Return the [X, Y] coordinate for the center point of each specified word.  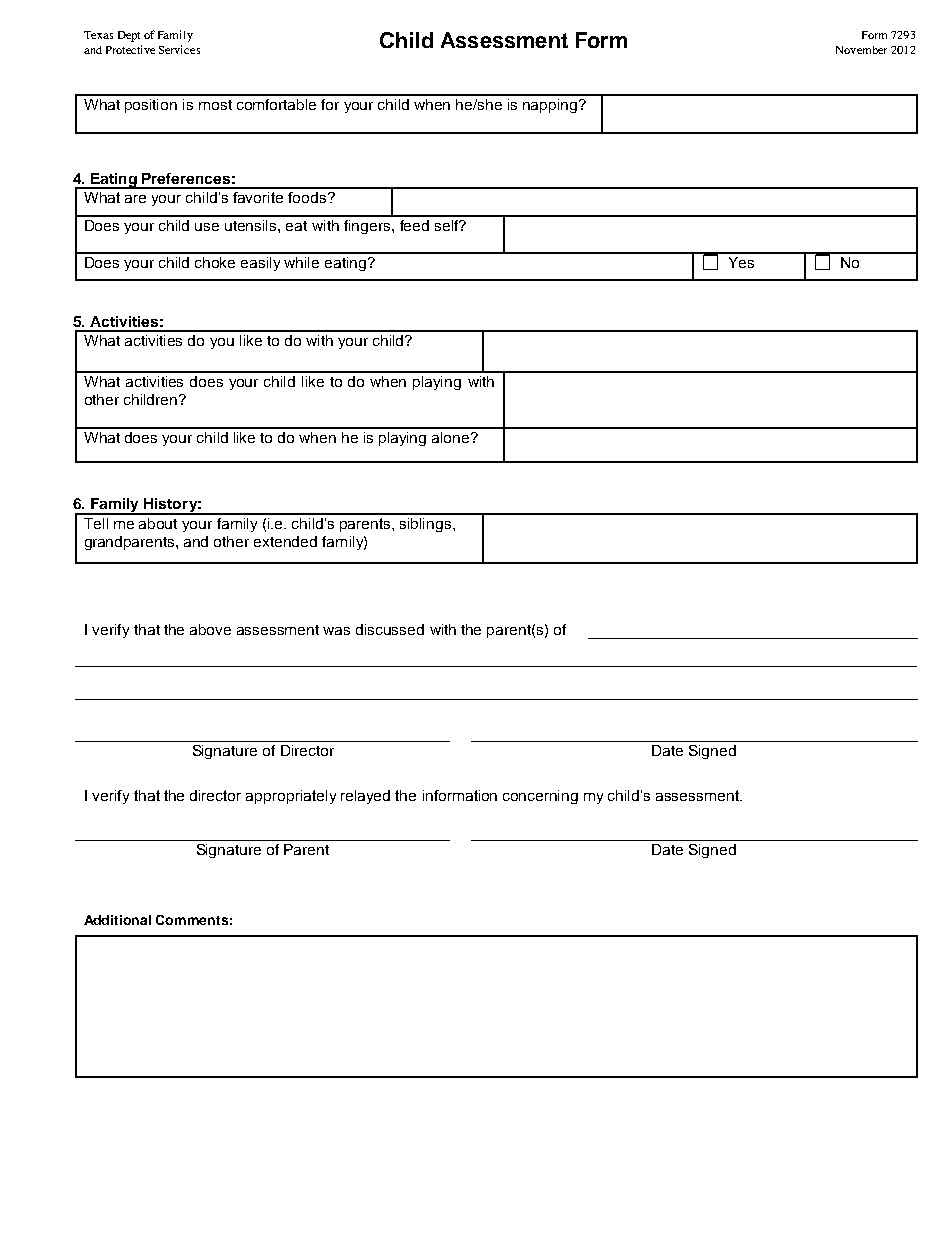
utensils [252, 225]
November [861, 50]
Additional [117, 920]
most [215, 105]
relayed [365, 797]
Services [179, 49]
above [210, 629]
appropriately [291, 797]
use [207, 227]
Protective [130, 49]
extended [285, 541]
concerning [540, 797]
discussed [390, 629]
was [336, 631]
